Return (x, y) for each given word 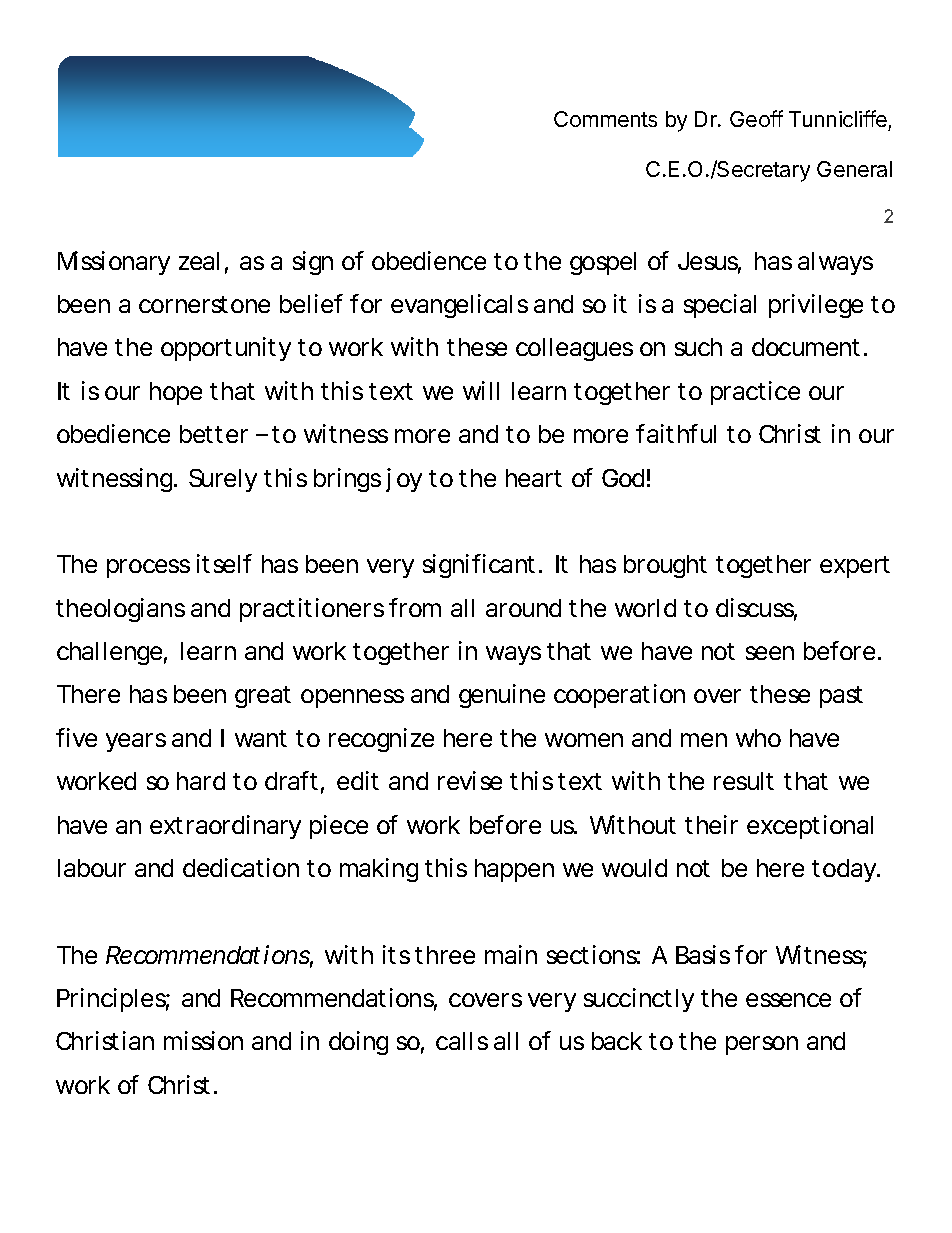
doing (358, 1043)
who (758, 738)
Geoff (756, 118)
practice (755, 393)
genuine (502, 696)
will (481, 390)
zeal (199, 261)
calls (462, 1041)
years (136, 742)
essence (788, 1000)
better (214, 434)
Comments (605, 119)
